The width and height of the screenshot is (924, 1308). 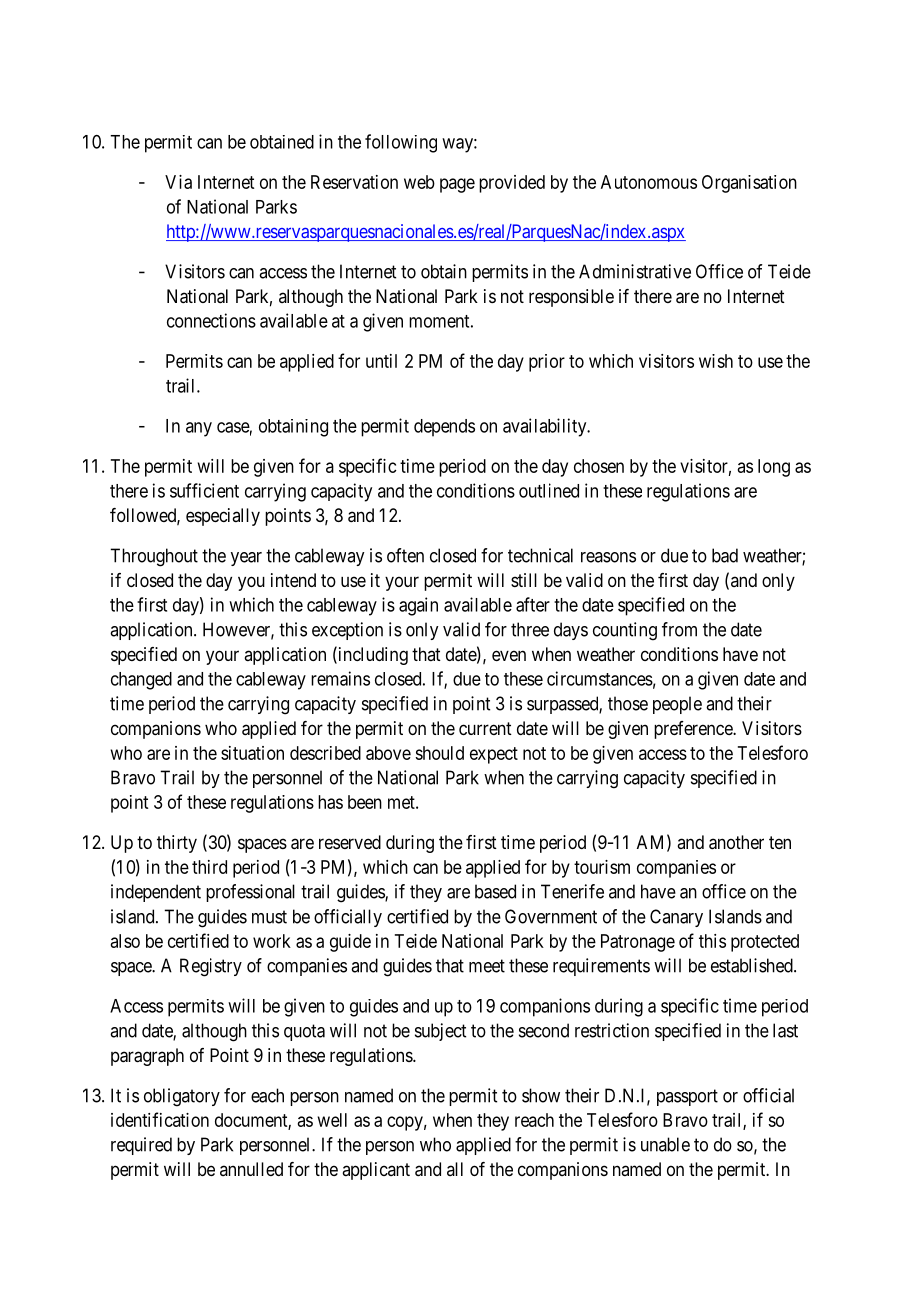 What do you see at coordinates (694, 730) in the screenshot?
I see `preference` at bounding box center [694, 730].
